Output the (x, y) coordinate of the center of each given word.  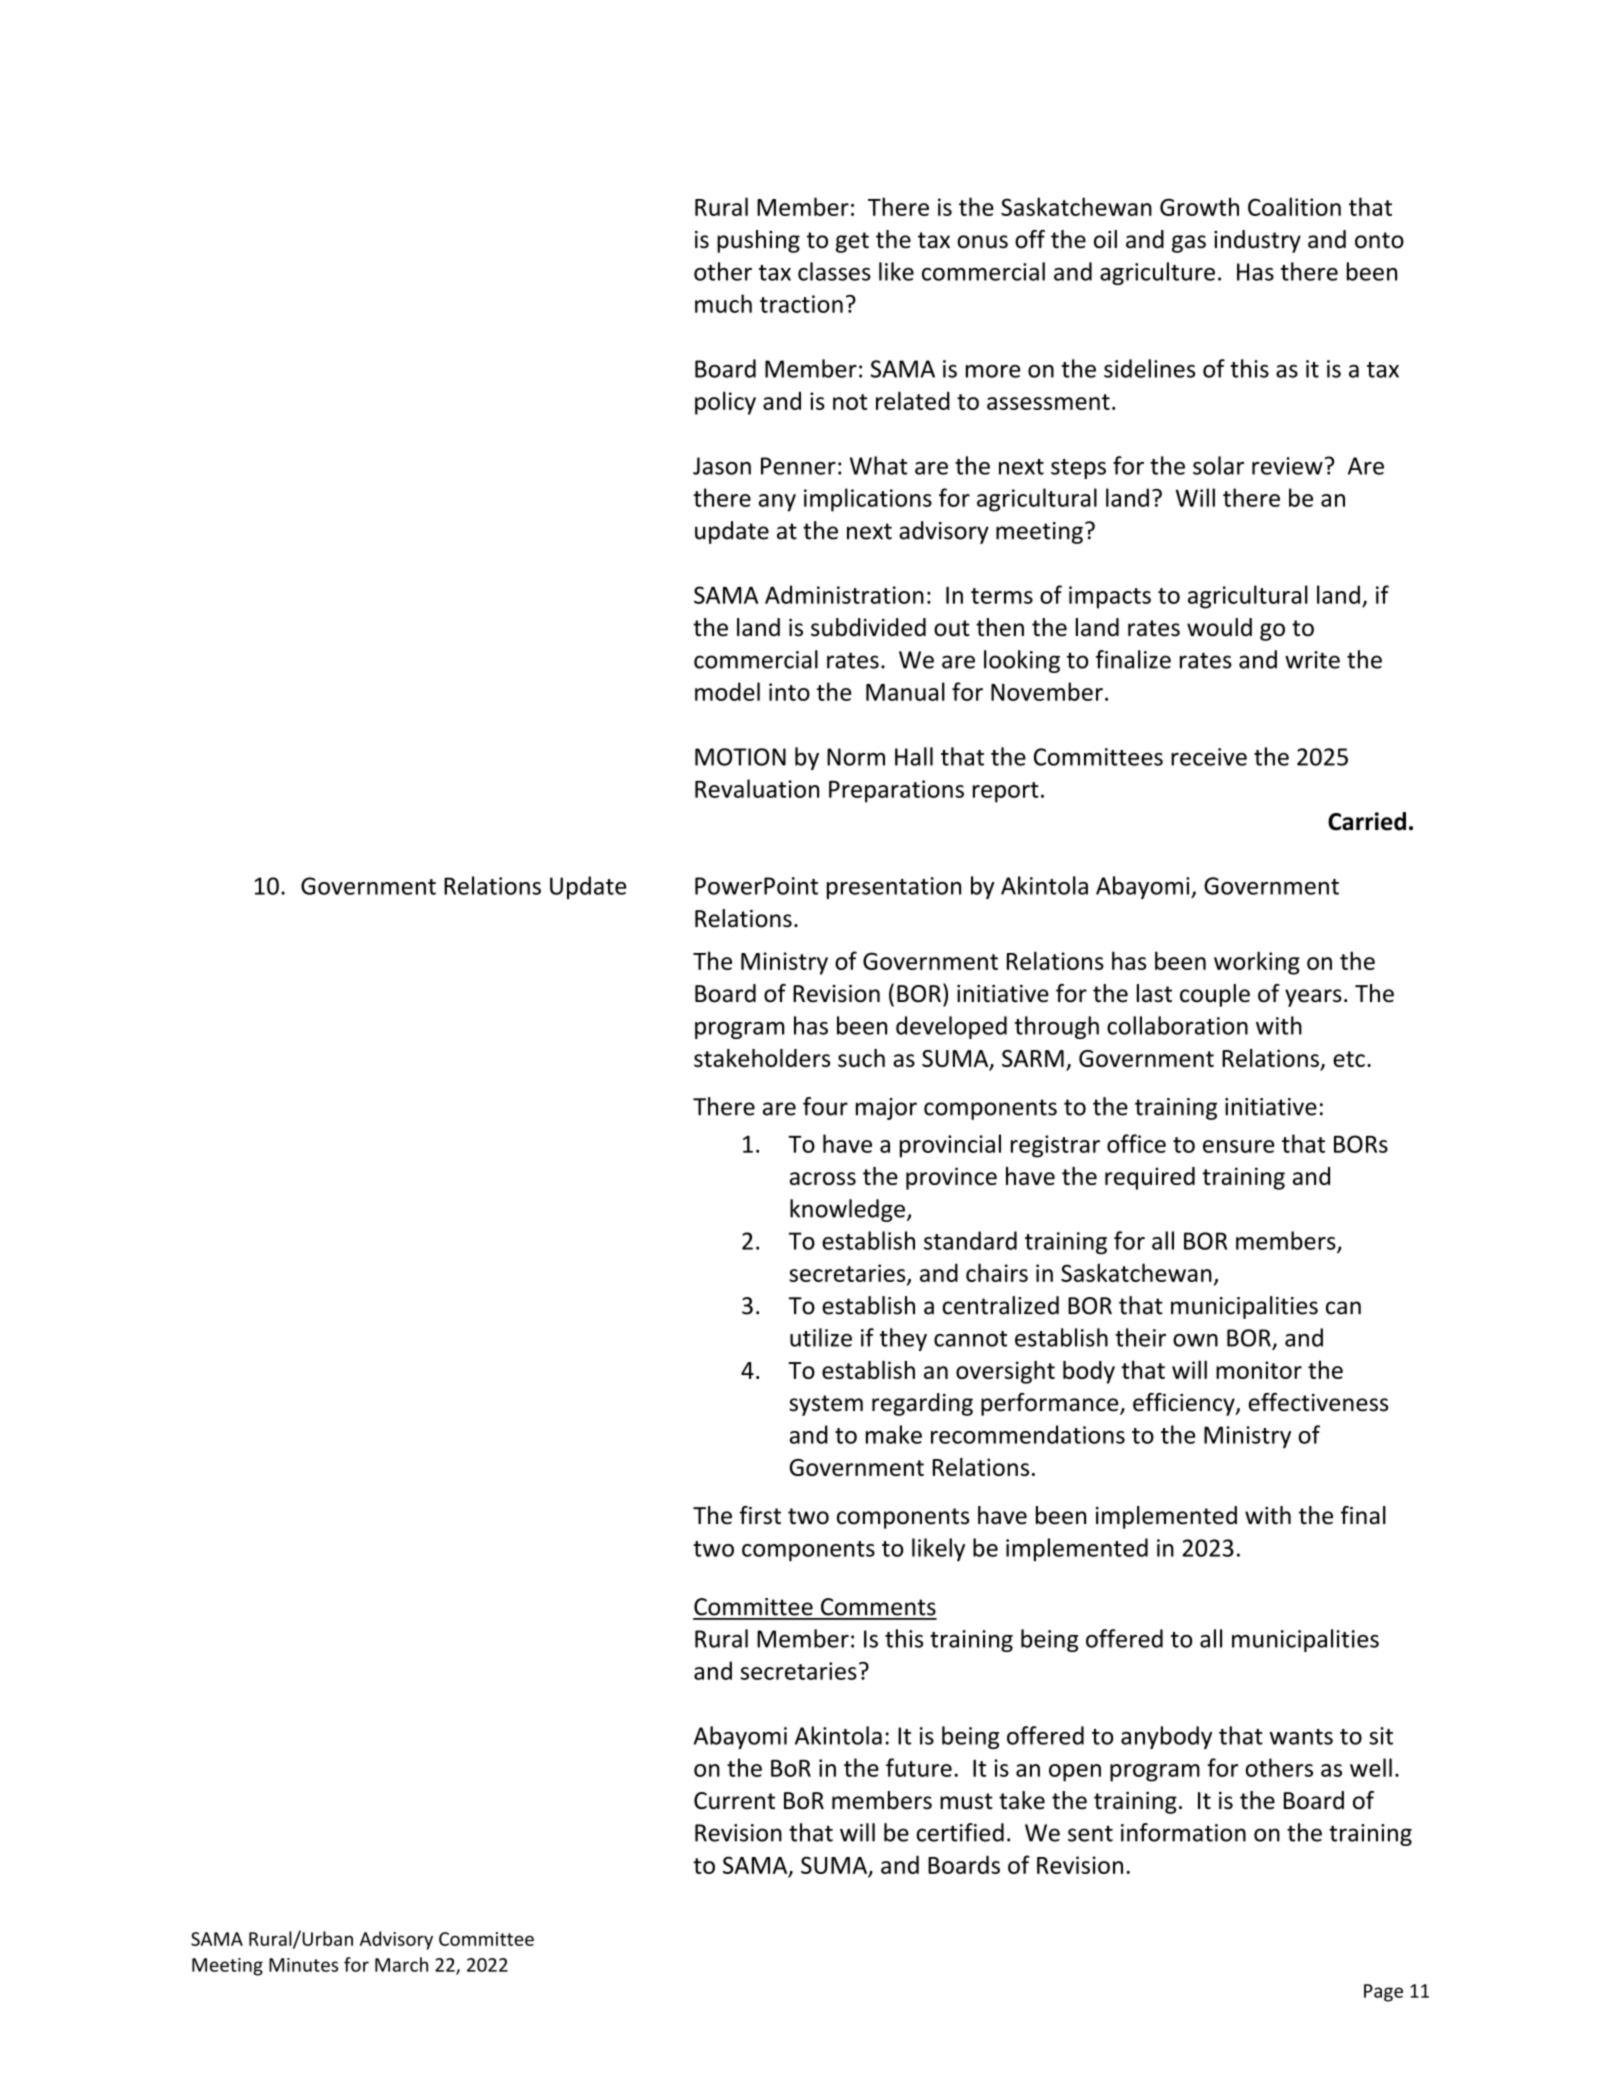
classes (834, 271)
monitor (1259, 1370)
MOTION (740, 757)
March (401, 1964)
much (723, 303)
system (826, 1405)
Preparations (896, 791)
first (760, 1515)
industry (1257, 241)
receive (1209, 757)
